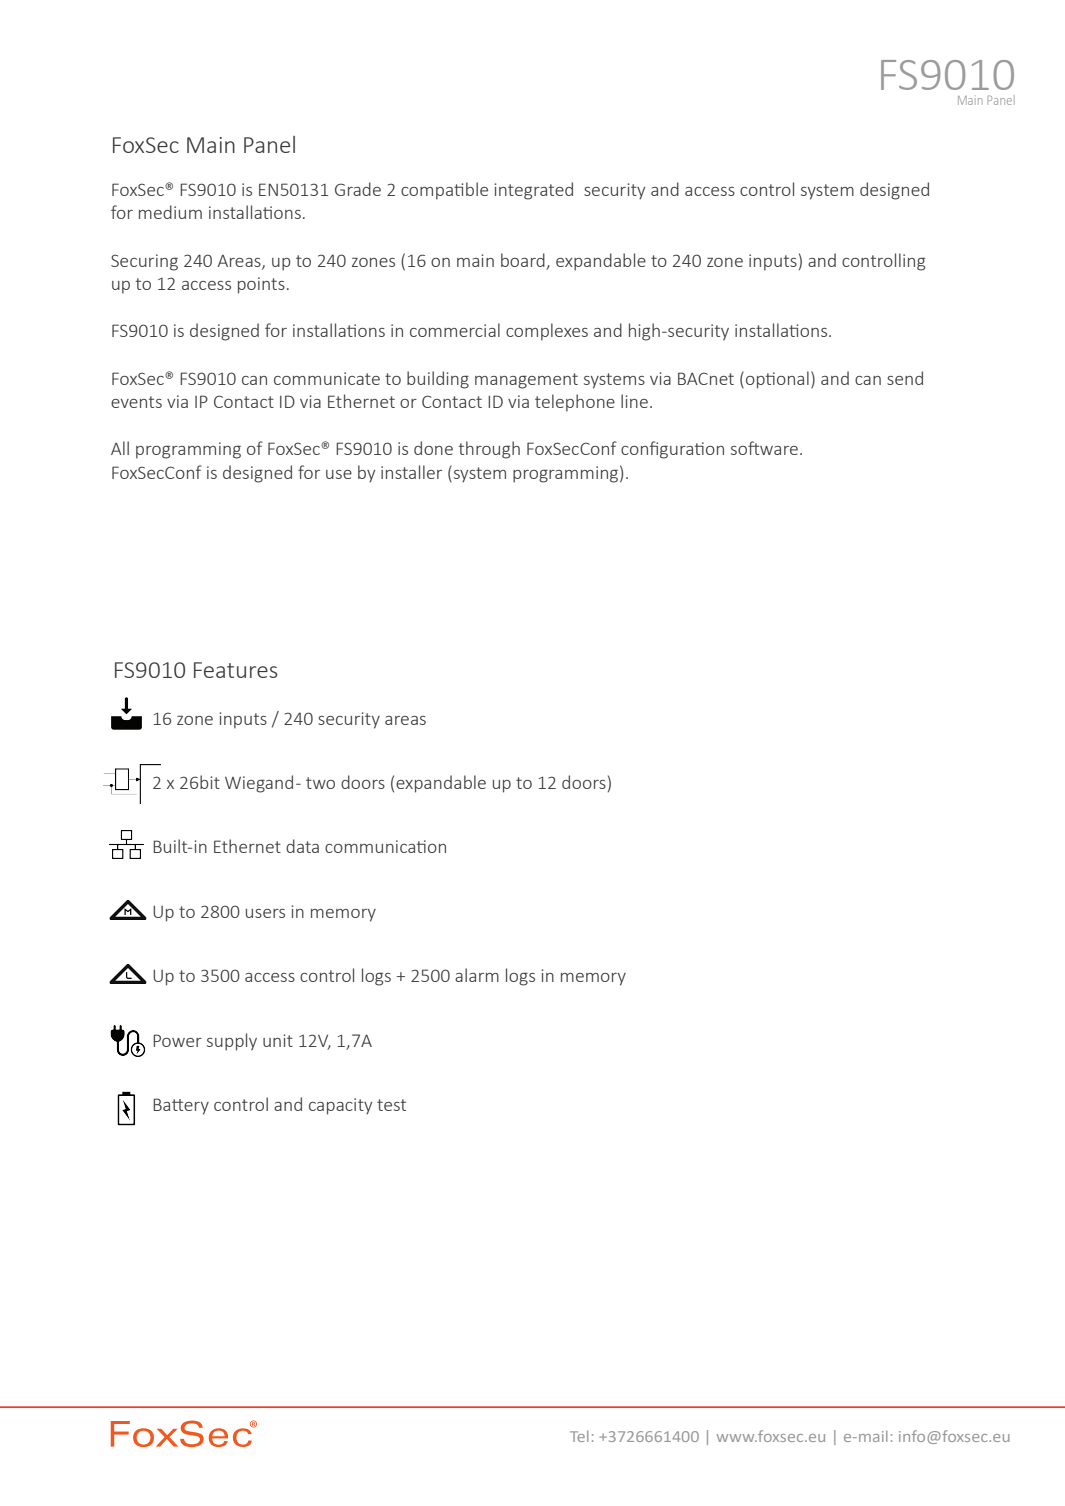 The width and height of the page is (1065, 1506). What do you see at coordinates (170, 212) in the page?
I see `medium` at bounding box center [170, 212].
